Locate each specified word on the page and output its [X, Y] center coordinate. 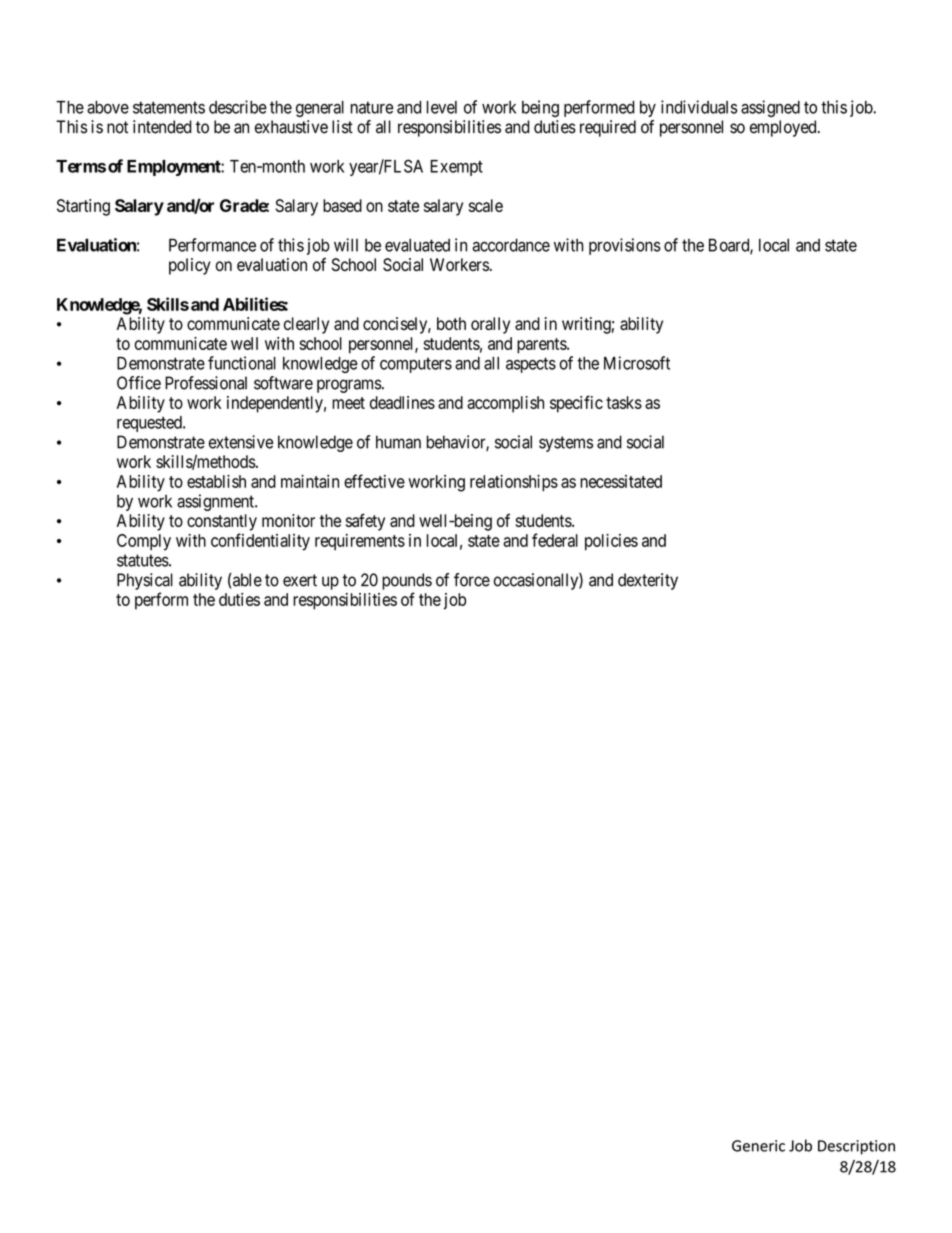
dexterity [648, 581]
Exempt [456, 168]
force [472, 580]
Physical [145, 581]
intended [162, 127]
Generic [758, 1146]
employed [784, 128]
